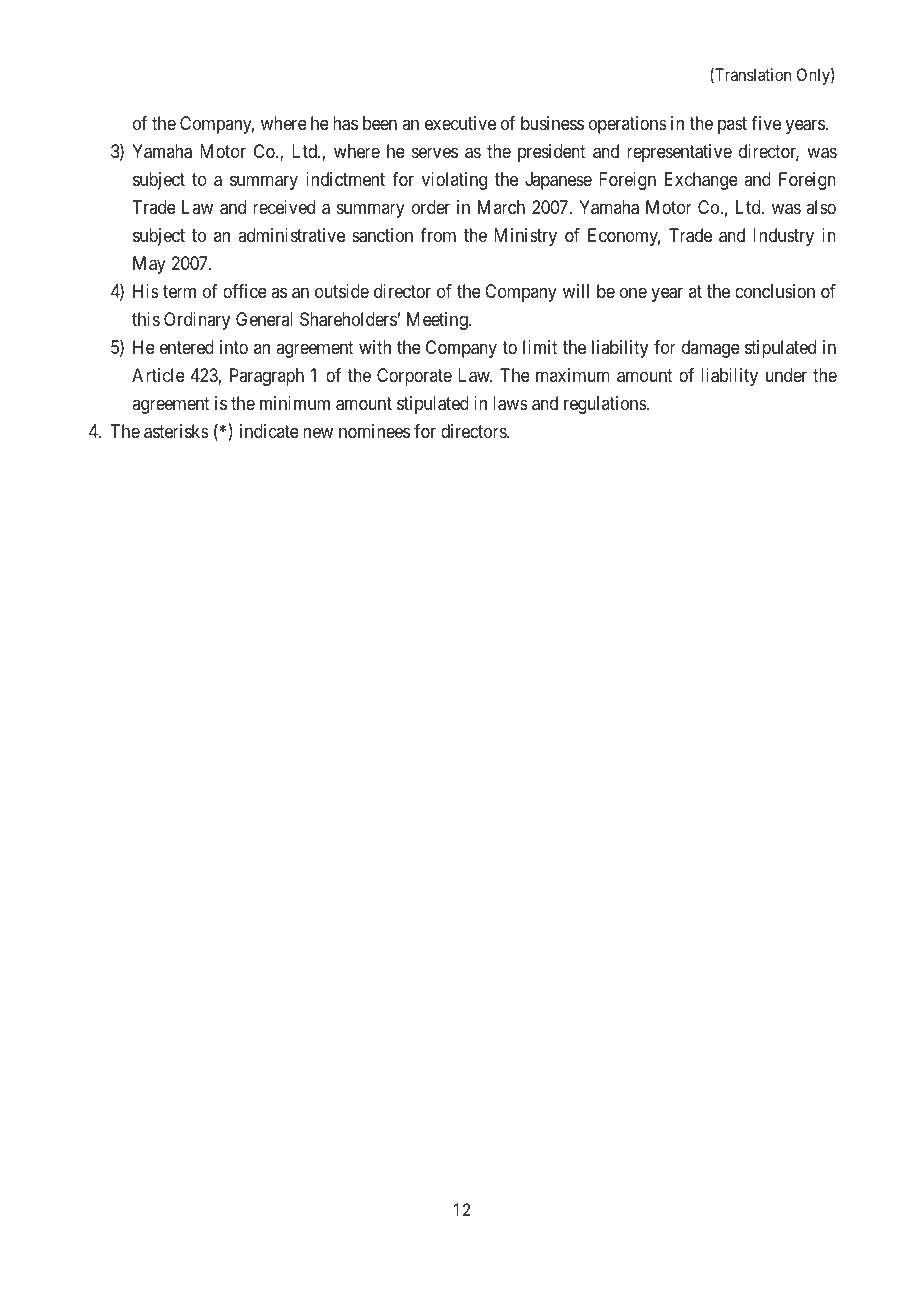 Image resolution: width=924 pixels, height=1308 pixels. What do you see at coordinates (291, 235) in the screenshot?
I see `administrative` at bounding box center [291, 235].
